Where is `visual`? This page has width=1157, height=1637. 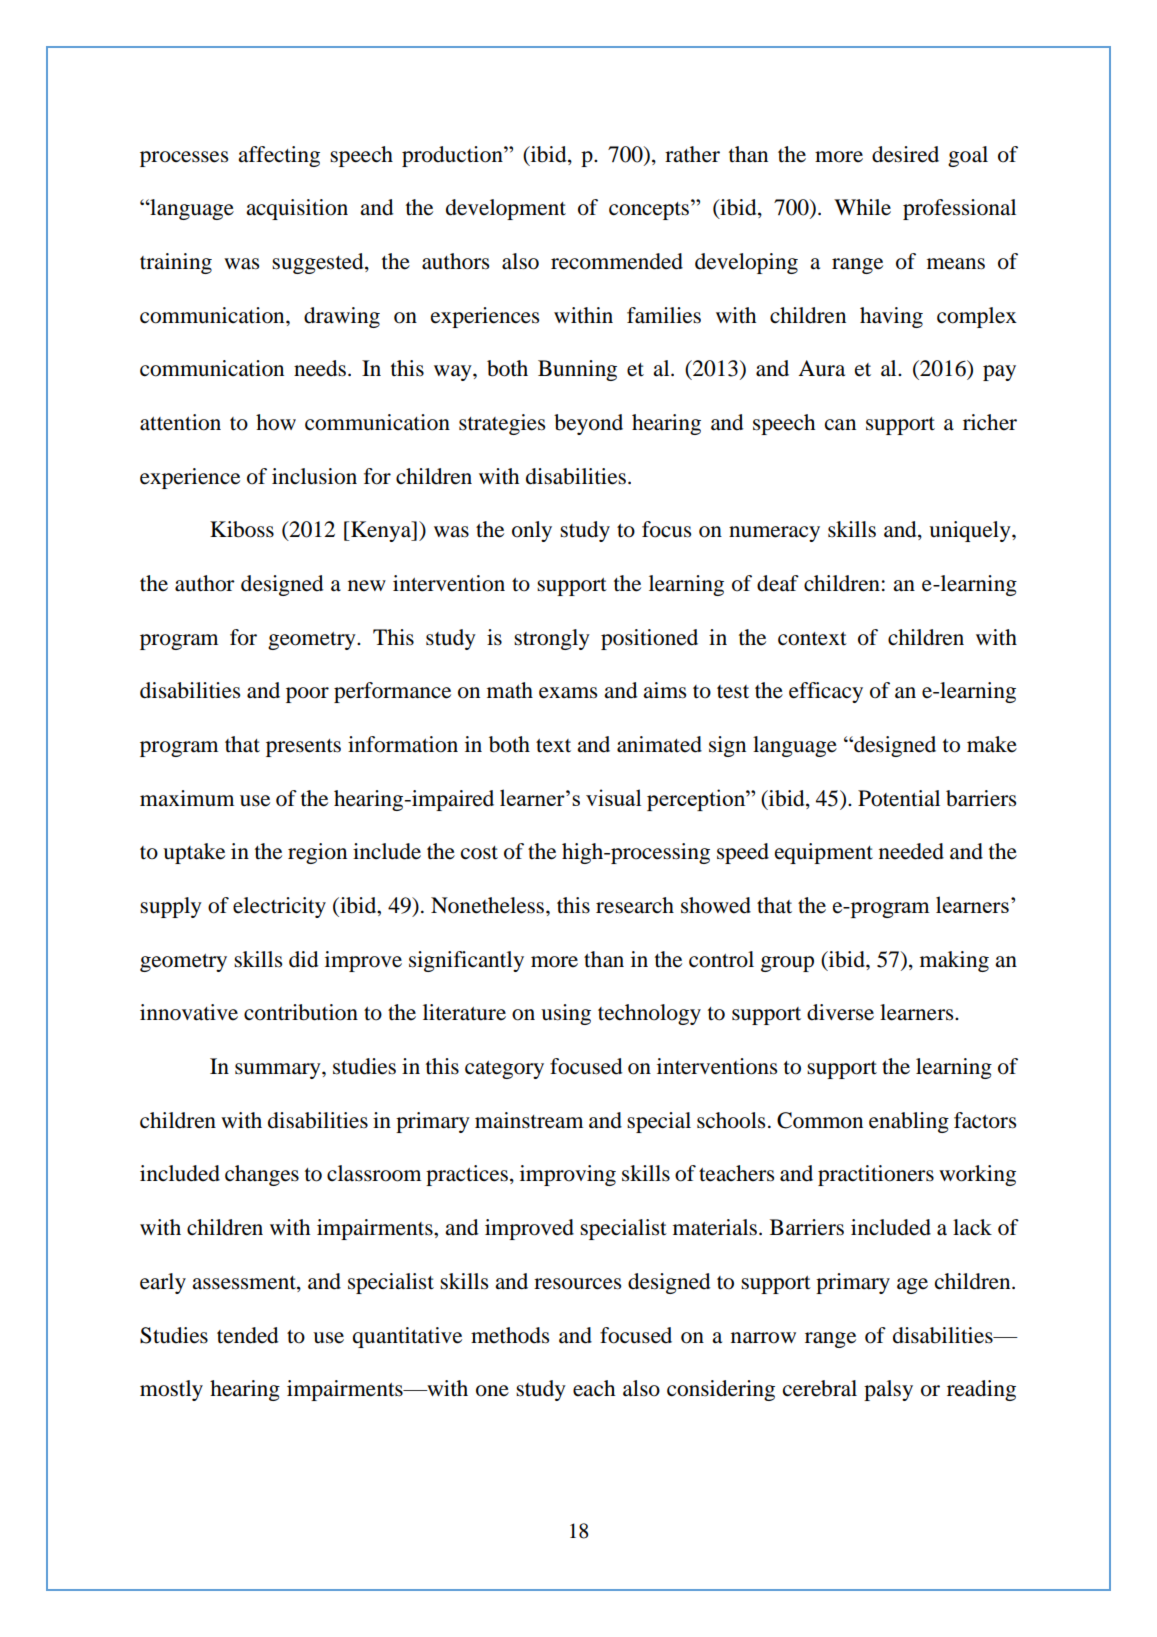
visual is located at coordinates (613, 797).
